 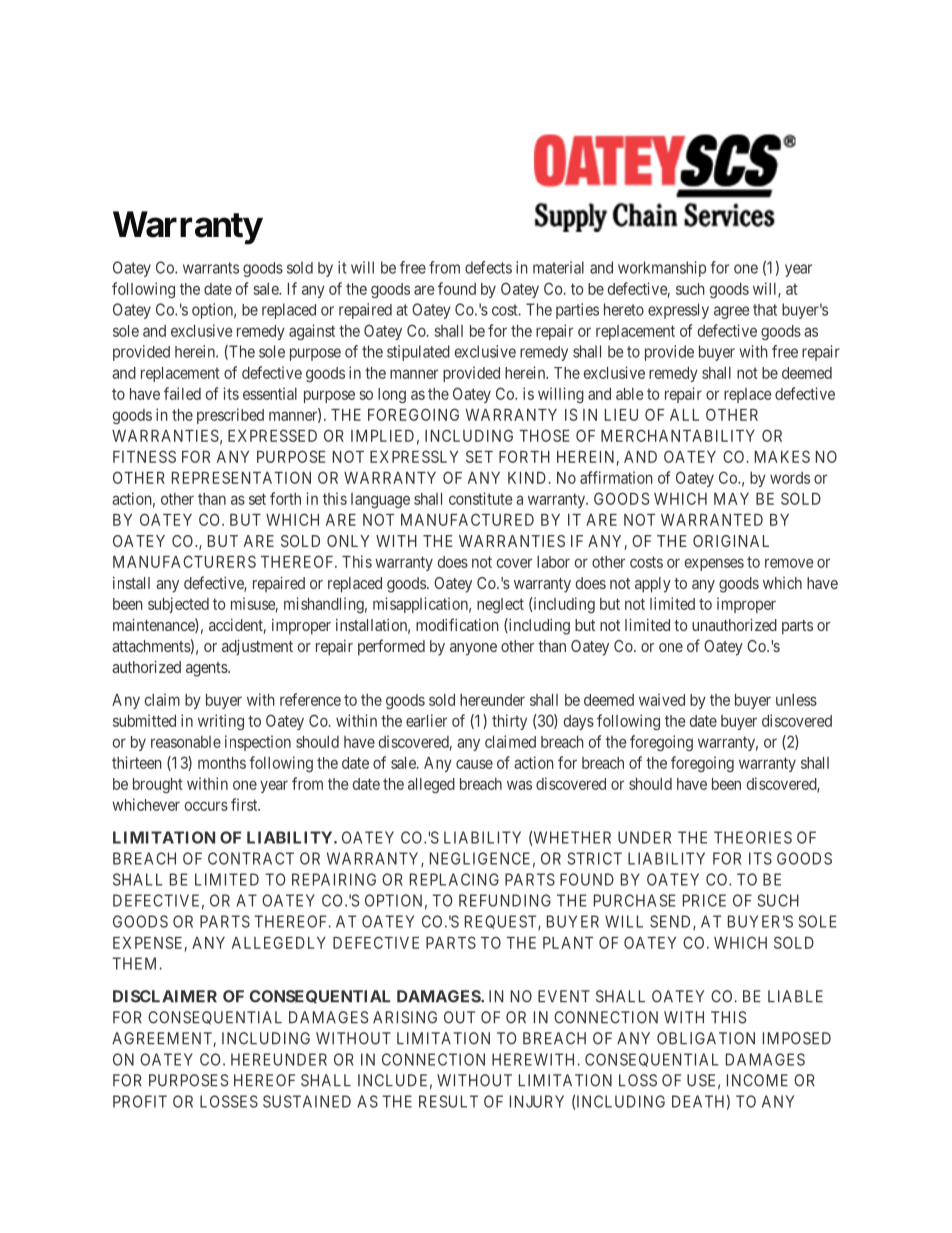 What do you see at coordinates (211, 268) in the screenshot?
I see `warrants` at bounding box center [211, 268].
